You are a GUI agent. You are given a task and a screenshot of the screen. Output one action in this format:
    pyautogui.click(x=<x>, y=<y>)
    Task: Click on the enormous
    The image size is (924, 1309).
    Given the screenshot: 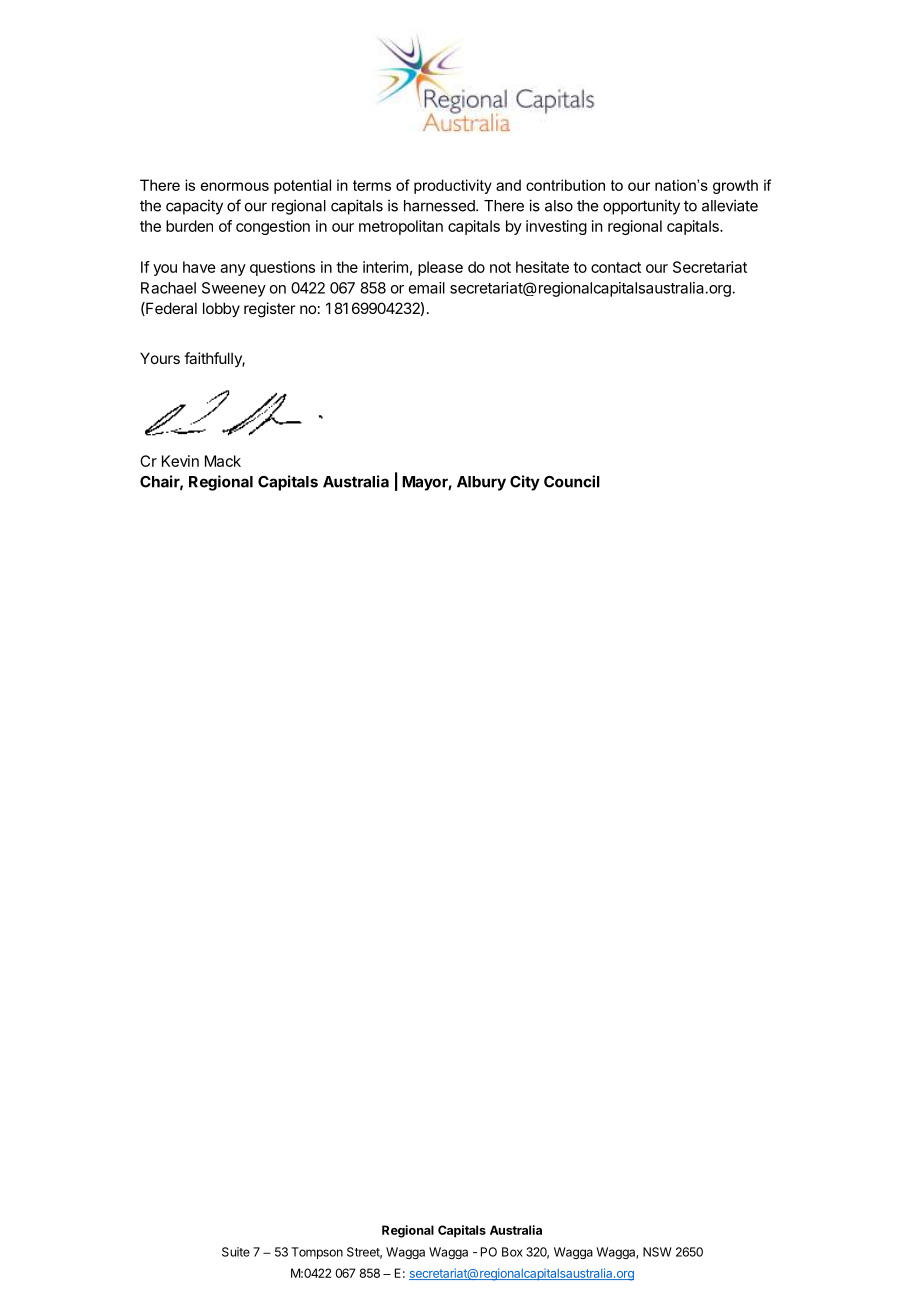 What is the action you would take?
    pyautogui.click(x=235, y=186)
